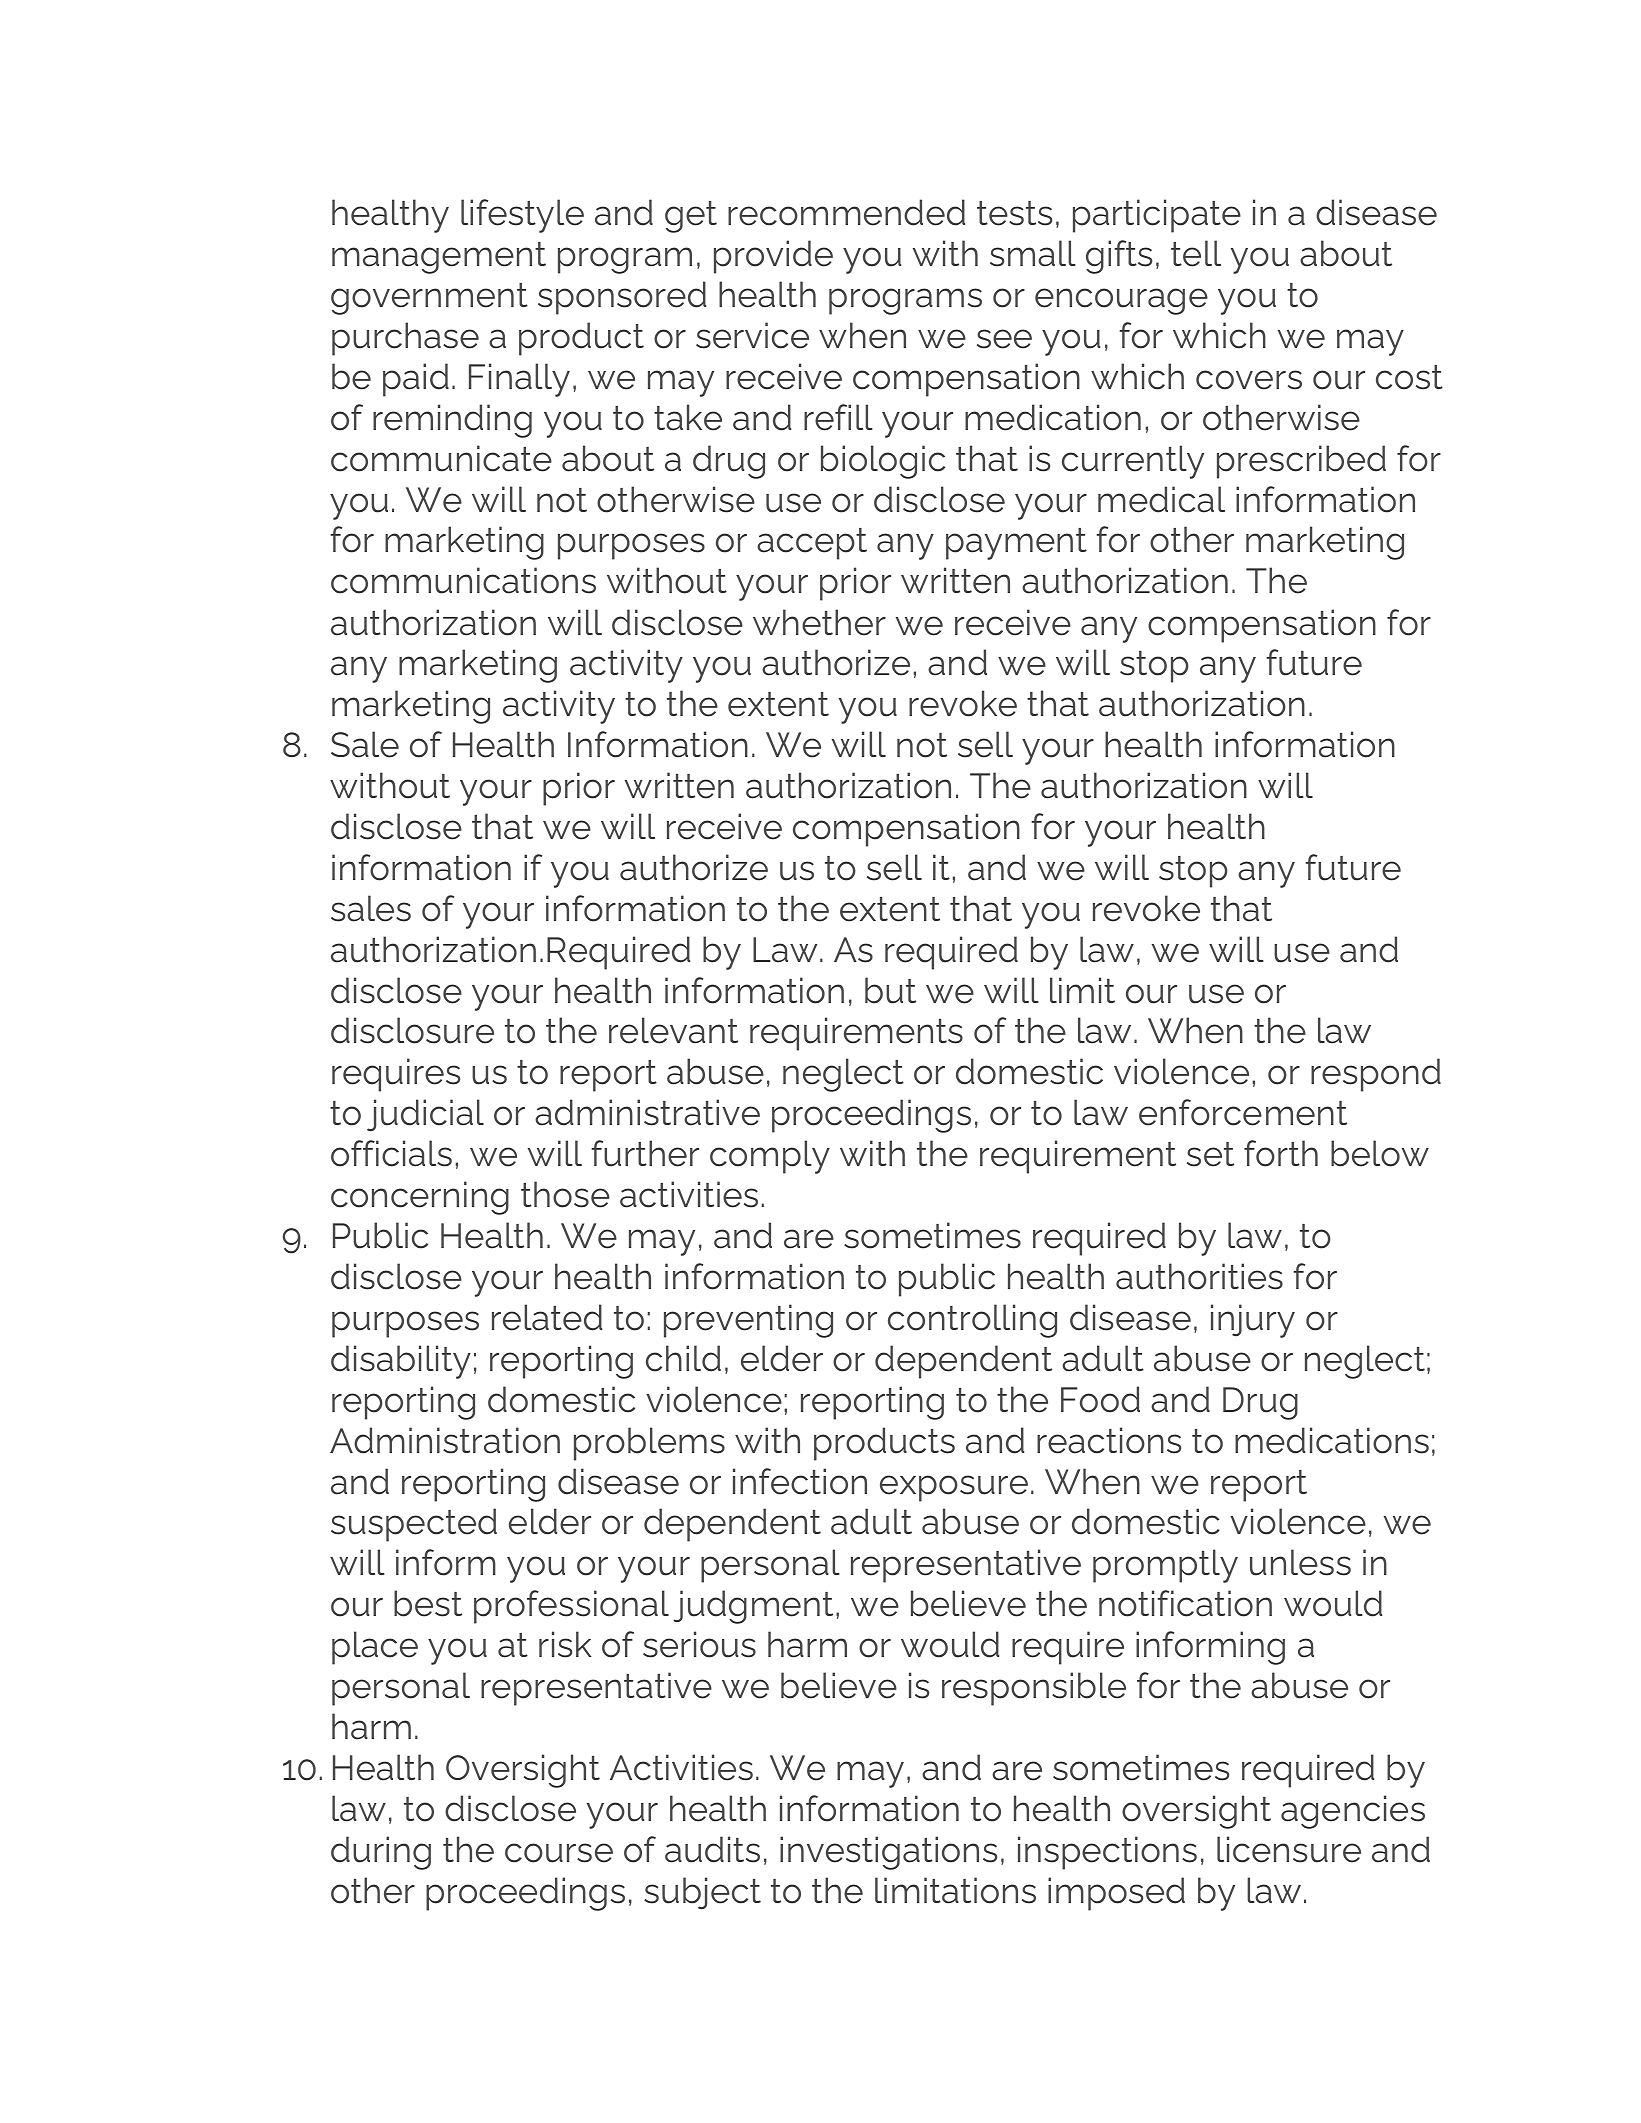  I want to click on disclosure, so click(412, 1030).
